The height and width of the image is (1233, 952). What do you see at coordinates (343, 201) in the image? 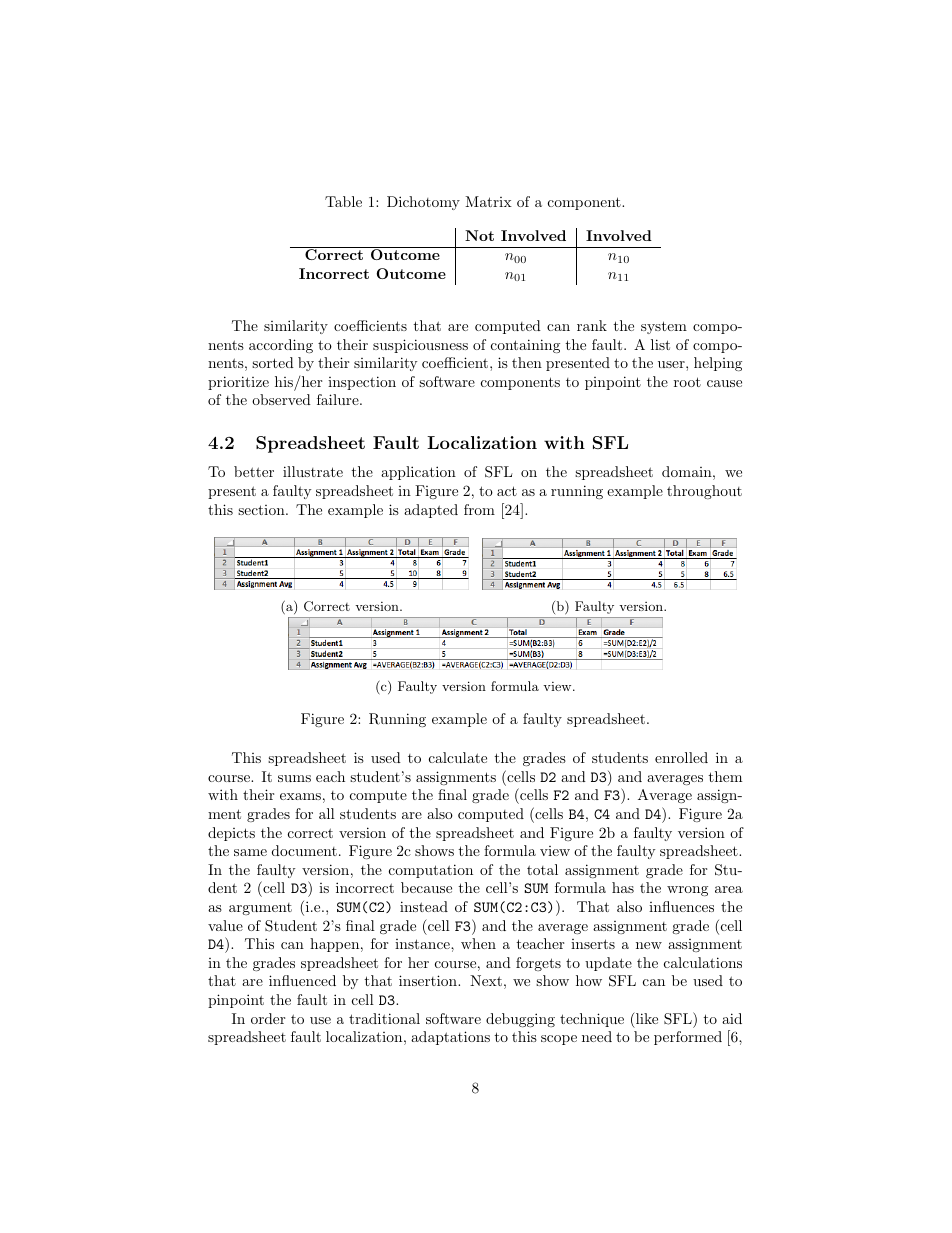
I see `Table` at bounding box center [343, 201].
